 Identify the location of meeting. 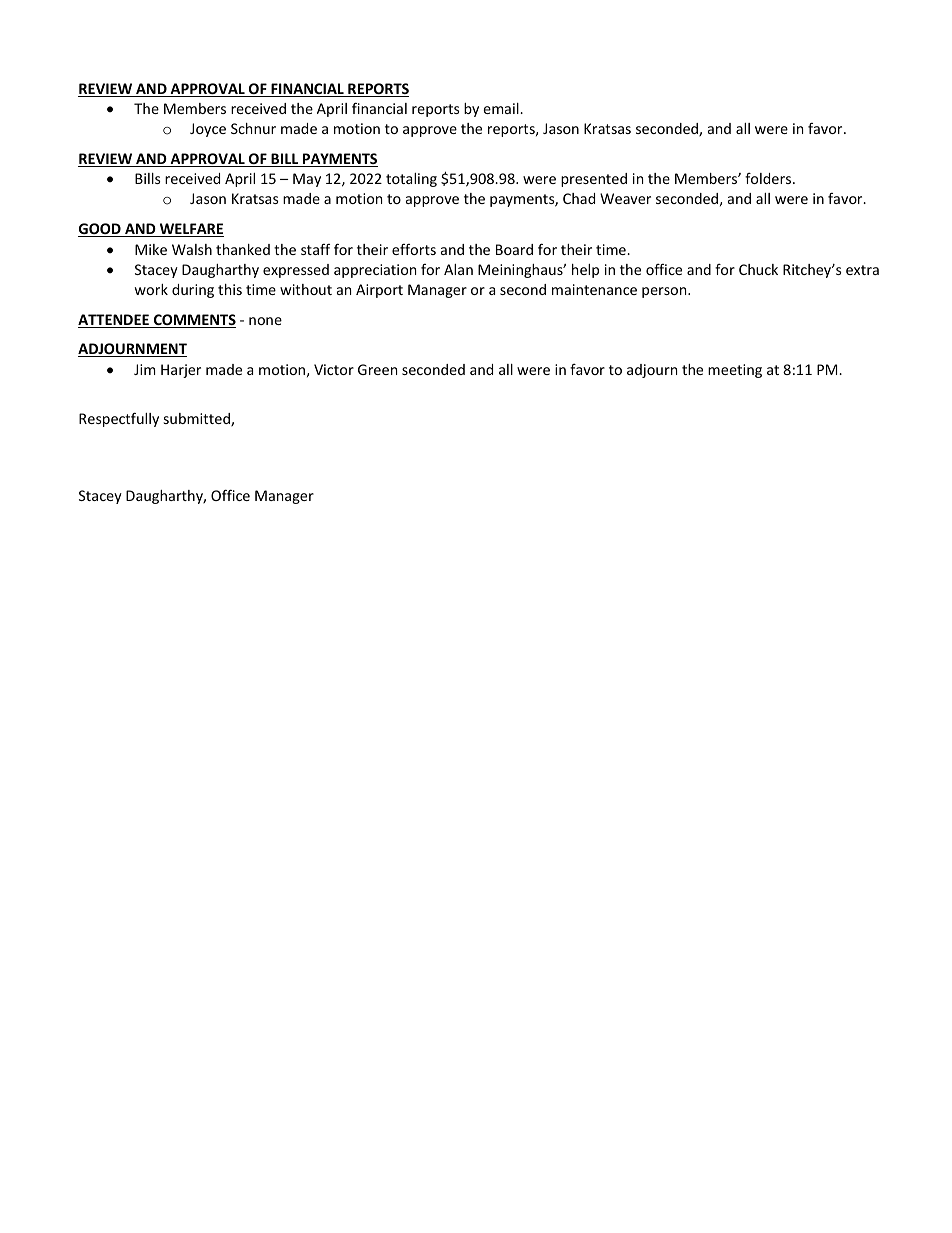
(735, 371).
